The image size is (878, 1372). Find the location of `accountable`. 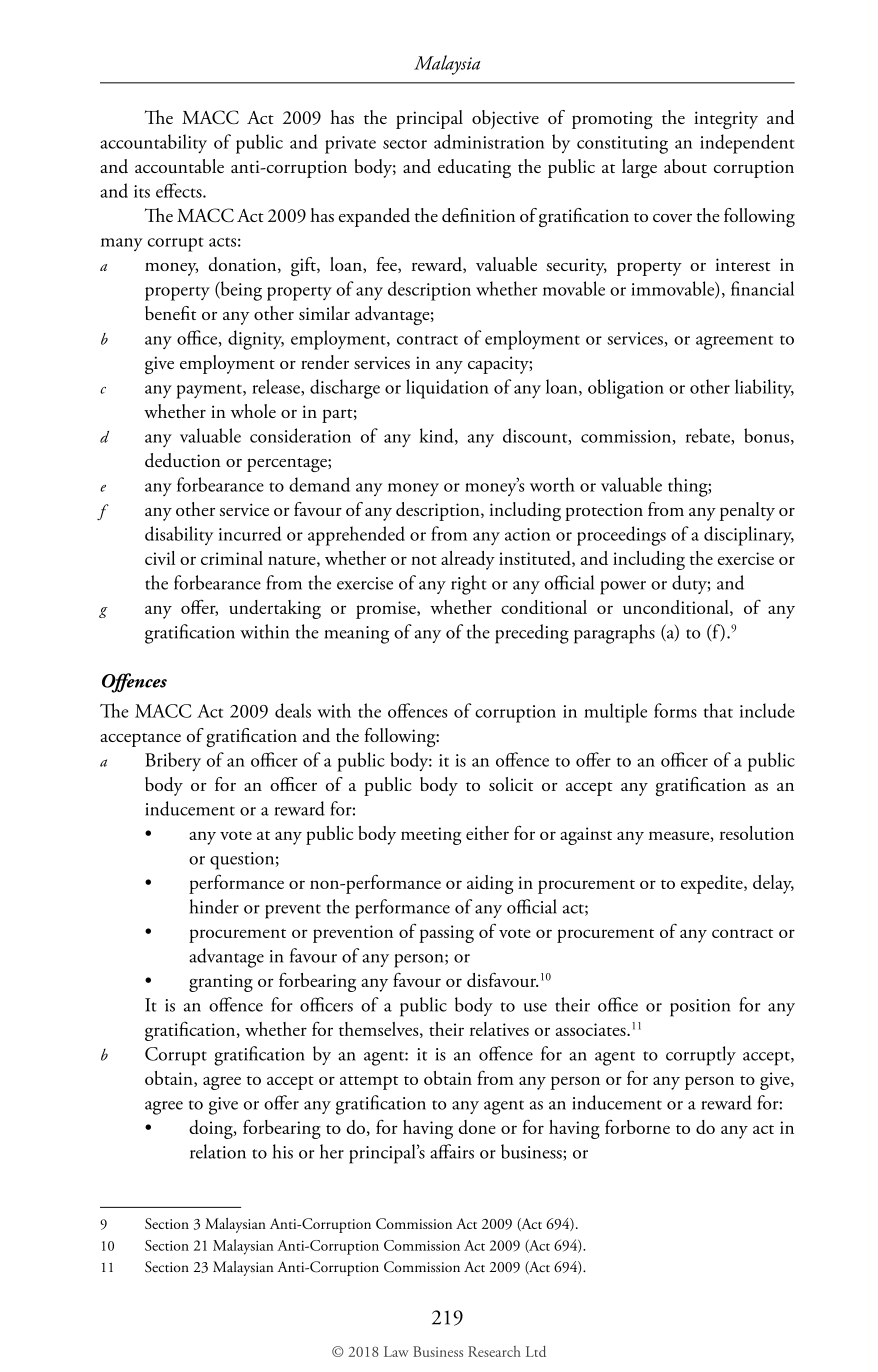

accountable is located at coordinates (179, 166).
